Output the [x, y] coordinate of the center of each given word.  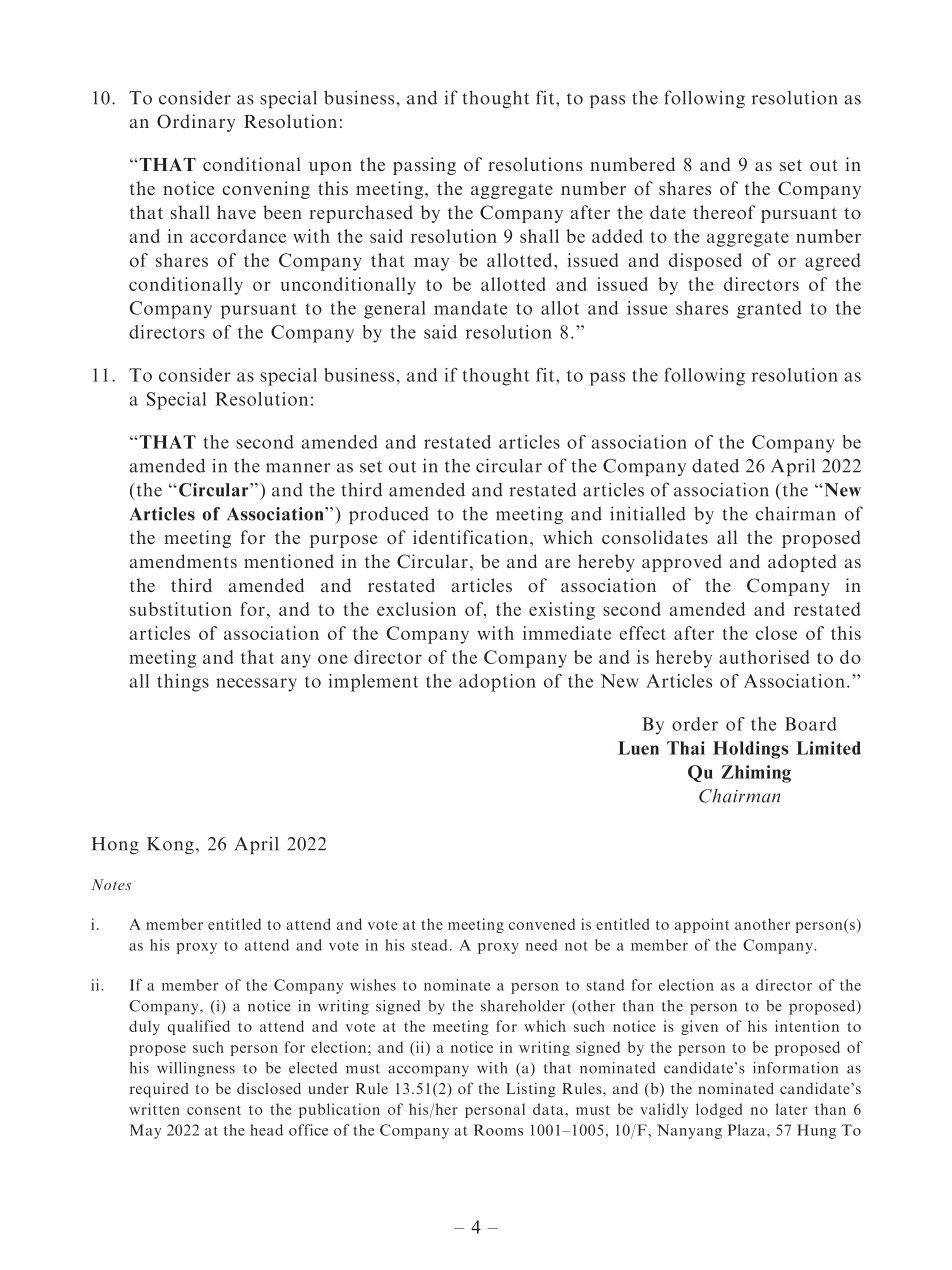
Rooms [498, 1130]
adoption [497, 683]
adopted [802, 563]
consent [214, 1110]
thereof [724, 212]
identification [470, 537]
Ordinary [196, 123]
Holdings [751, 750]
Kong [170, 845]
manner [298, 468]
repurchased [361, 214]
